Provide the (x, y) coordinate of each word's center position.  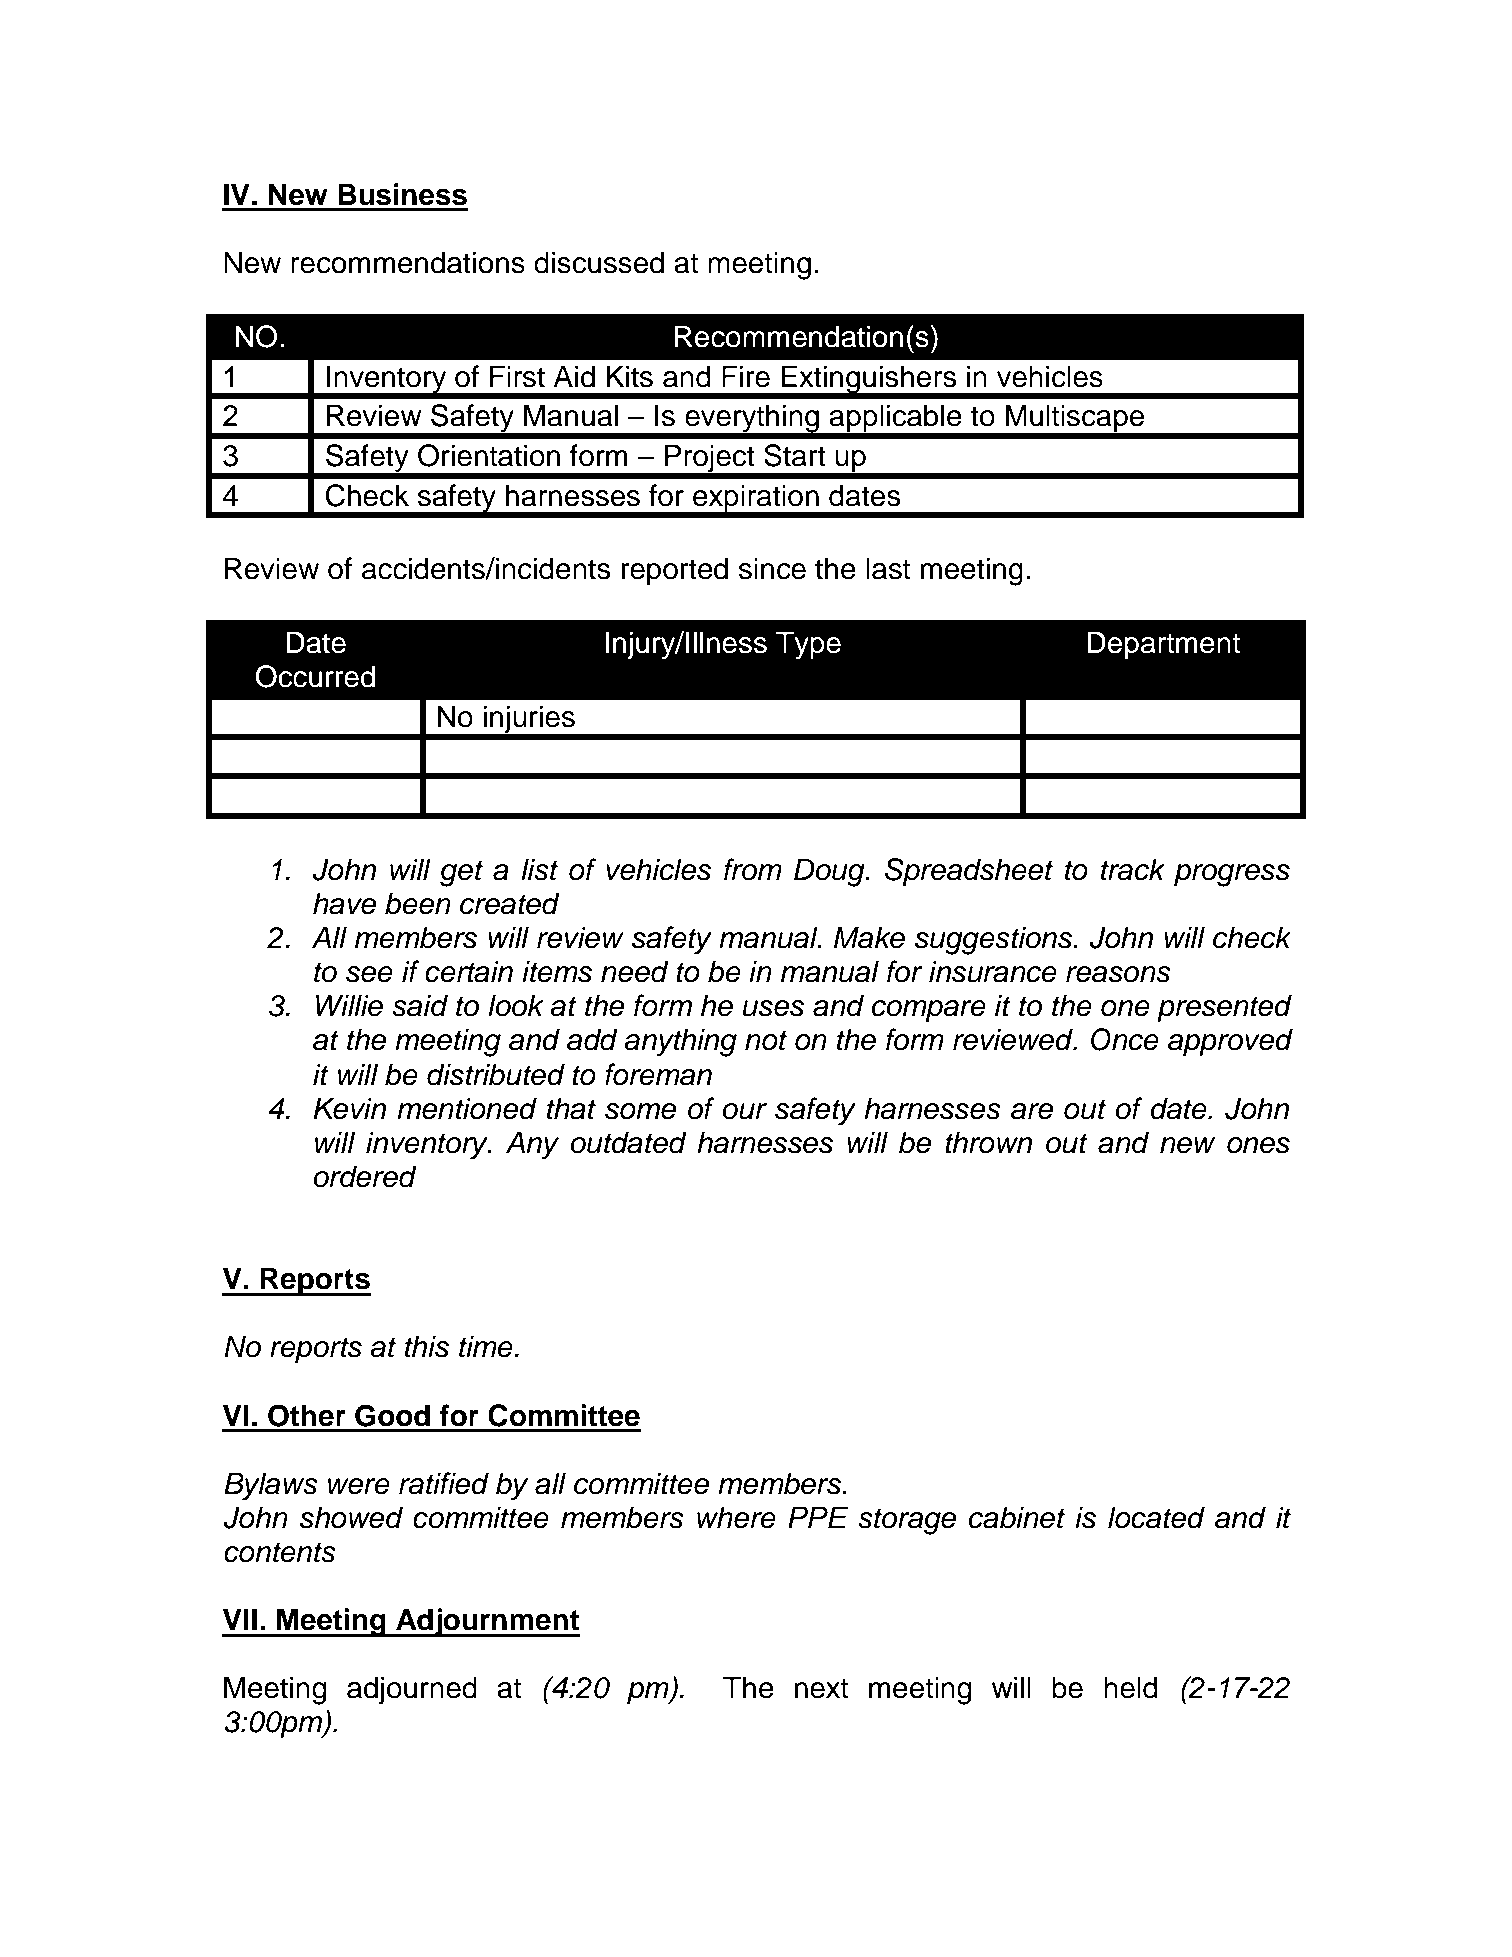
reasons (1118, 974)
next (821, 1688)
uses (773, 1008)
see (369, 974)
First (517, 376)
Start (795, 455)
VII (240, 1619)
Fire (746, 376)
